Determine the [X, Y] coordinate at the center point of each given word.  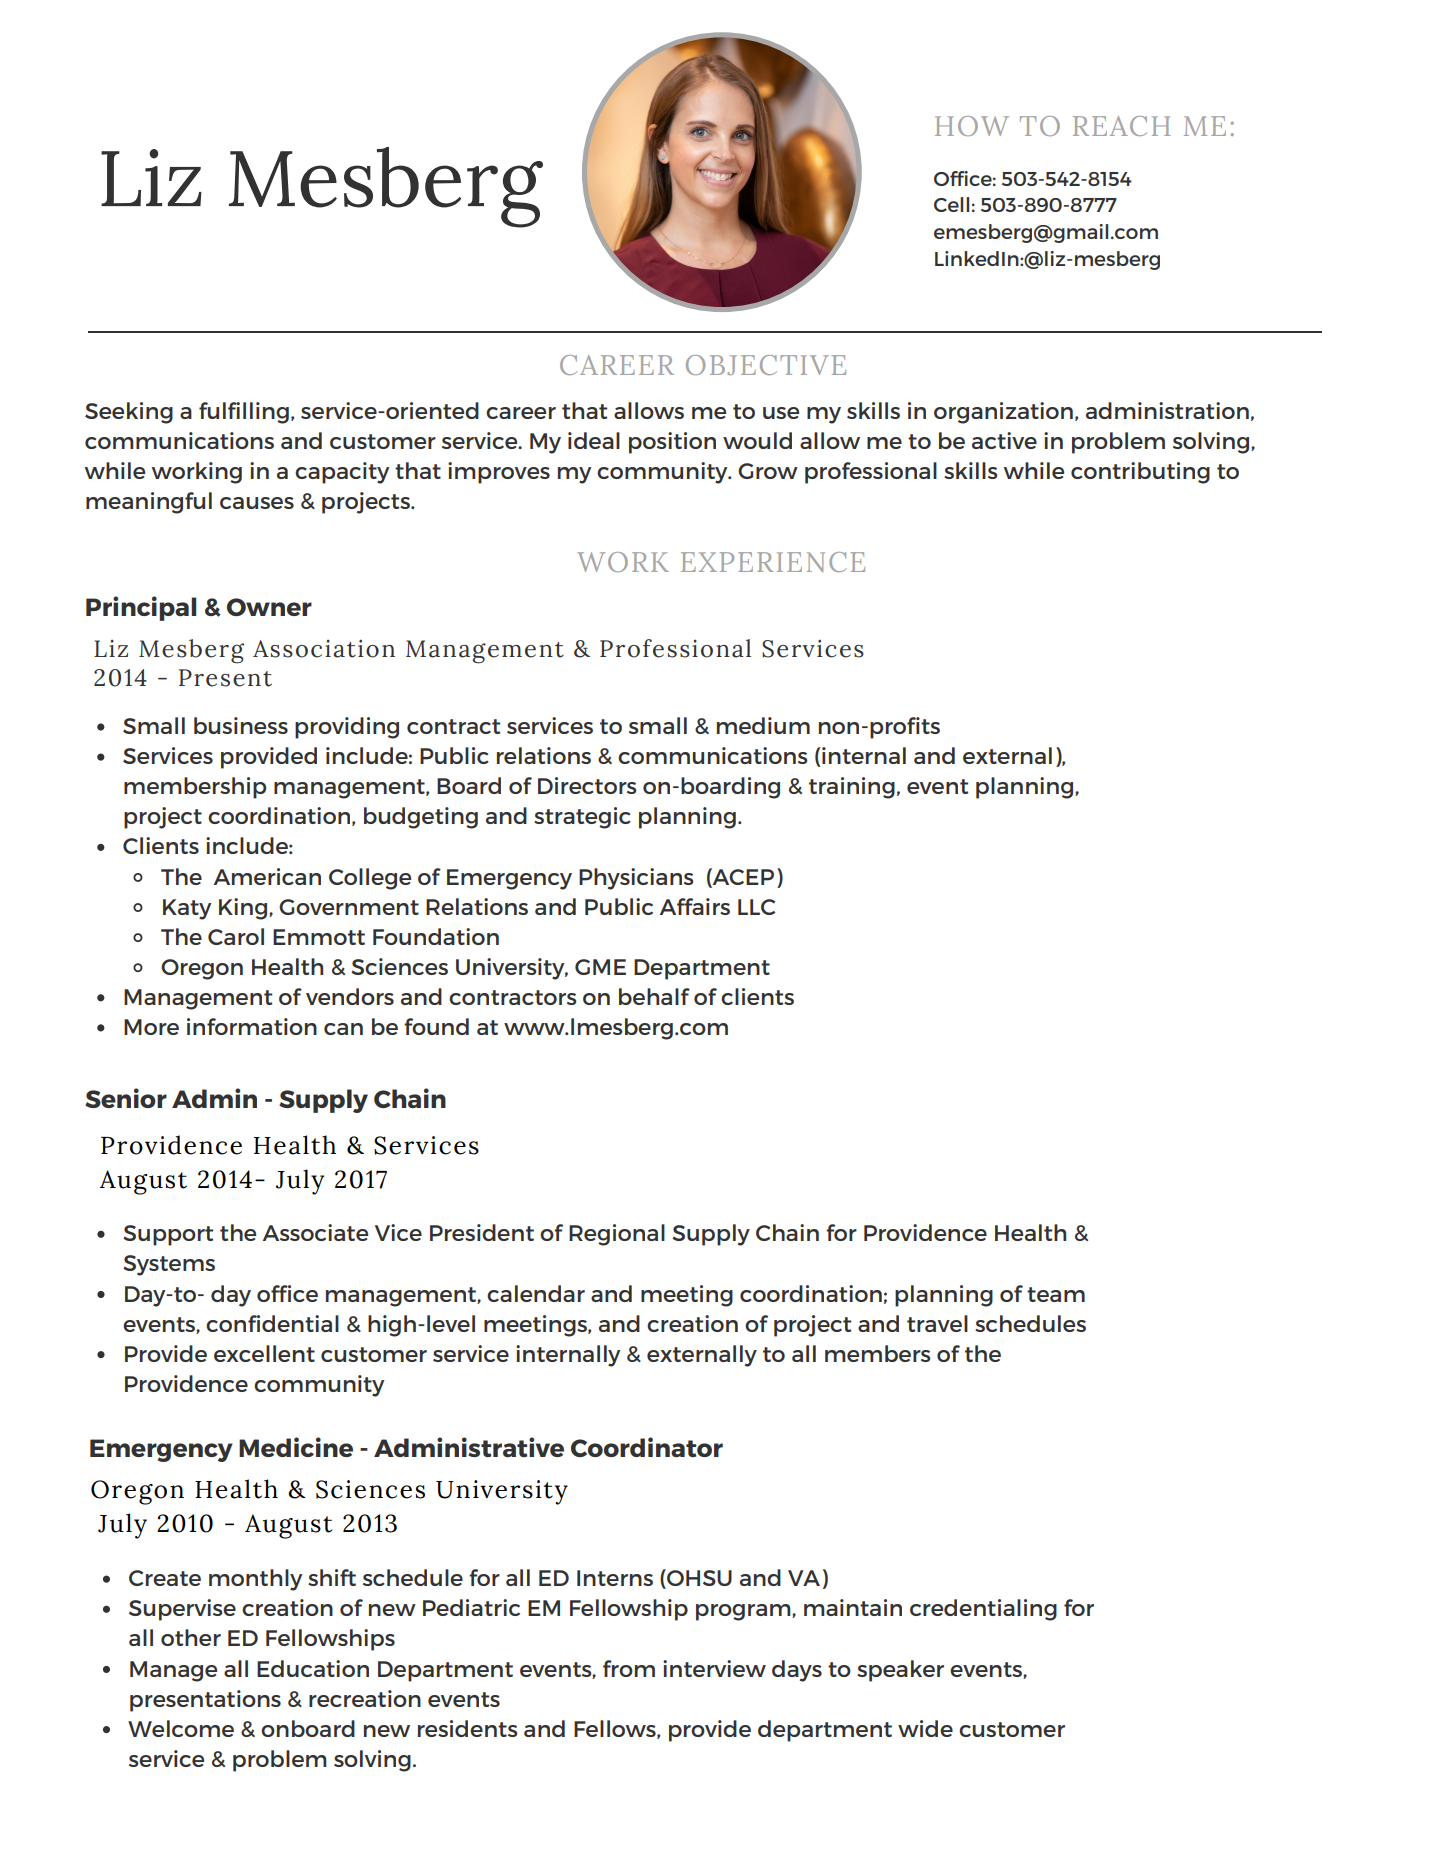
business [241, 725]
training [852, 788]
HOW [972, 126]
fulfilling [244, 413]
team [1056, 1294]
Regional [617, 1235]
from [629, 1668]
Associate [315, 1232]
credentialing [983, 1610]
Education [313, 1668]
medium [763, 725]
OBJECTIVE [766, 365]
